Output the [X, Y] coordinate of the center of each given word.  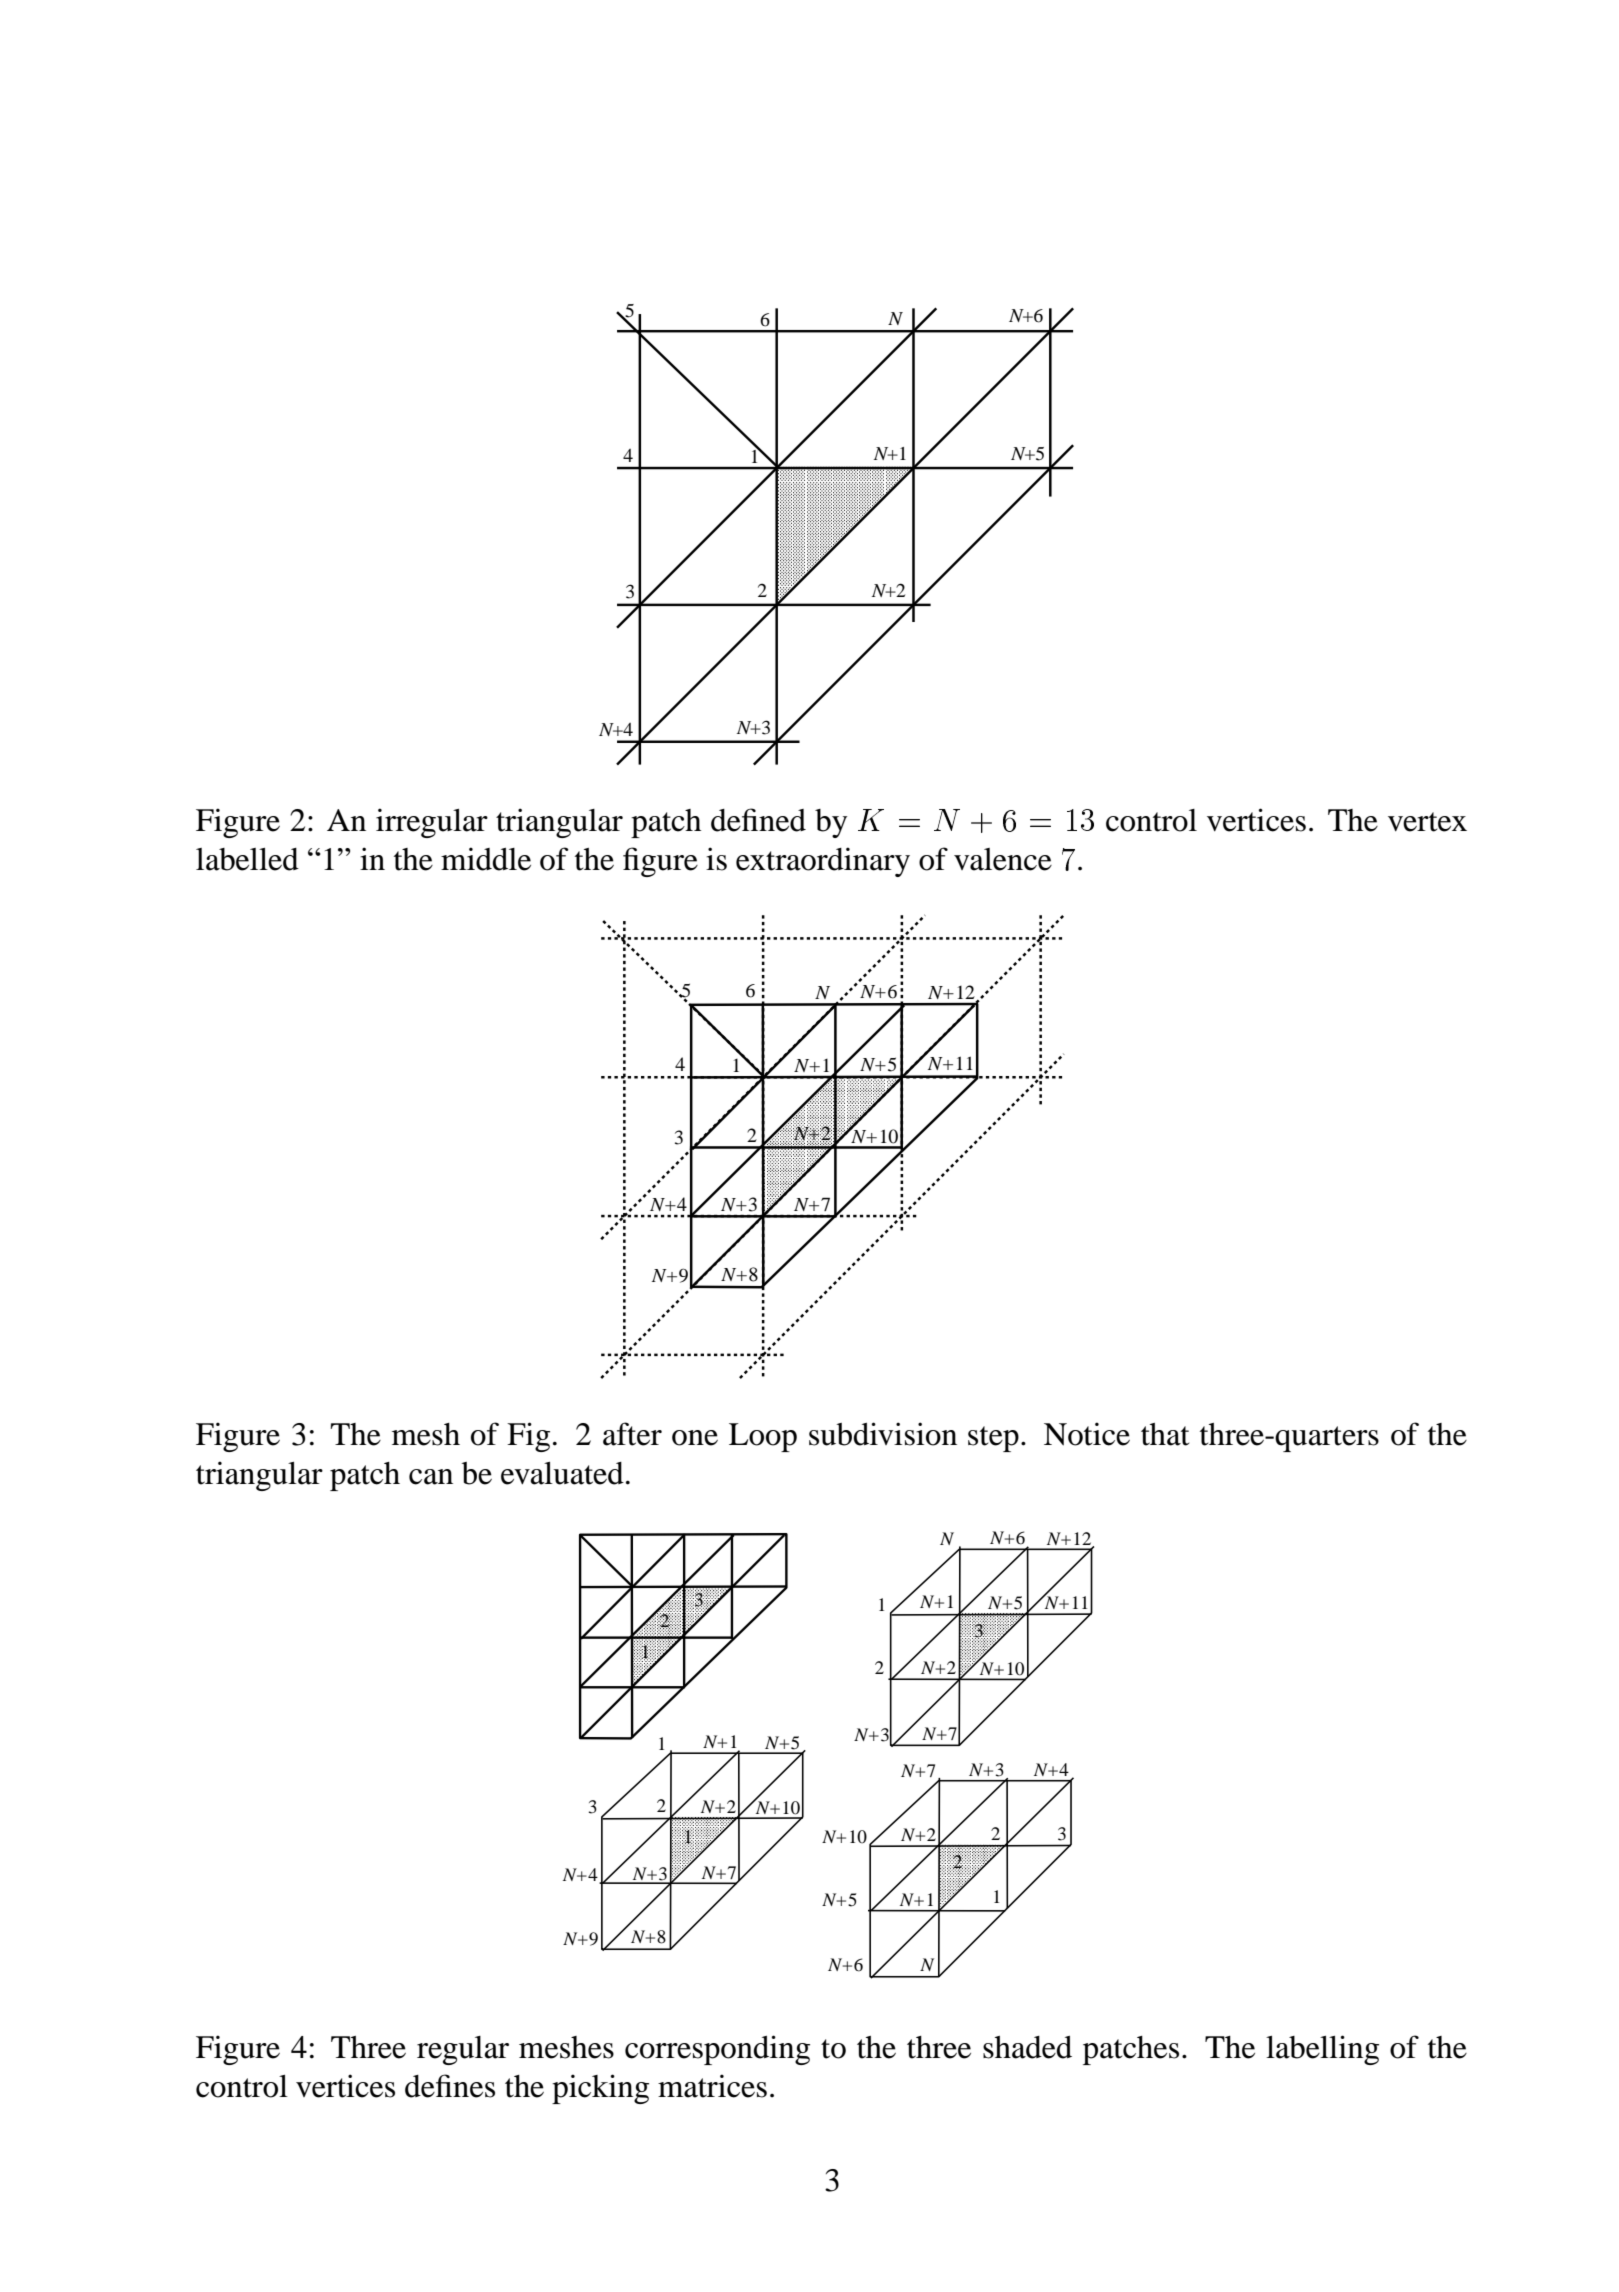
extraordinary [823, 862]
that [1165, 1434]
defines [450, 2086]
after [632, 1434]
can [431, 1477]
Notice [1087, 1434]
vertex [1427, 822]
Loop [763, 1437]
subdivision [883, 1434]
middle [486, 859]
